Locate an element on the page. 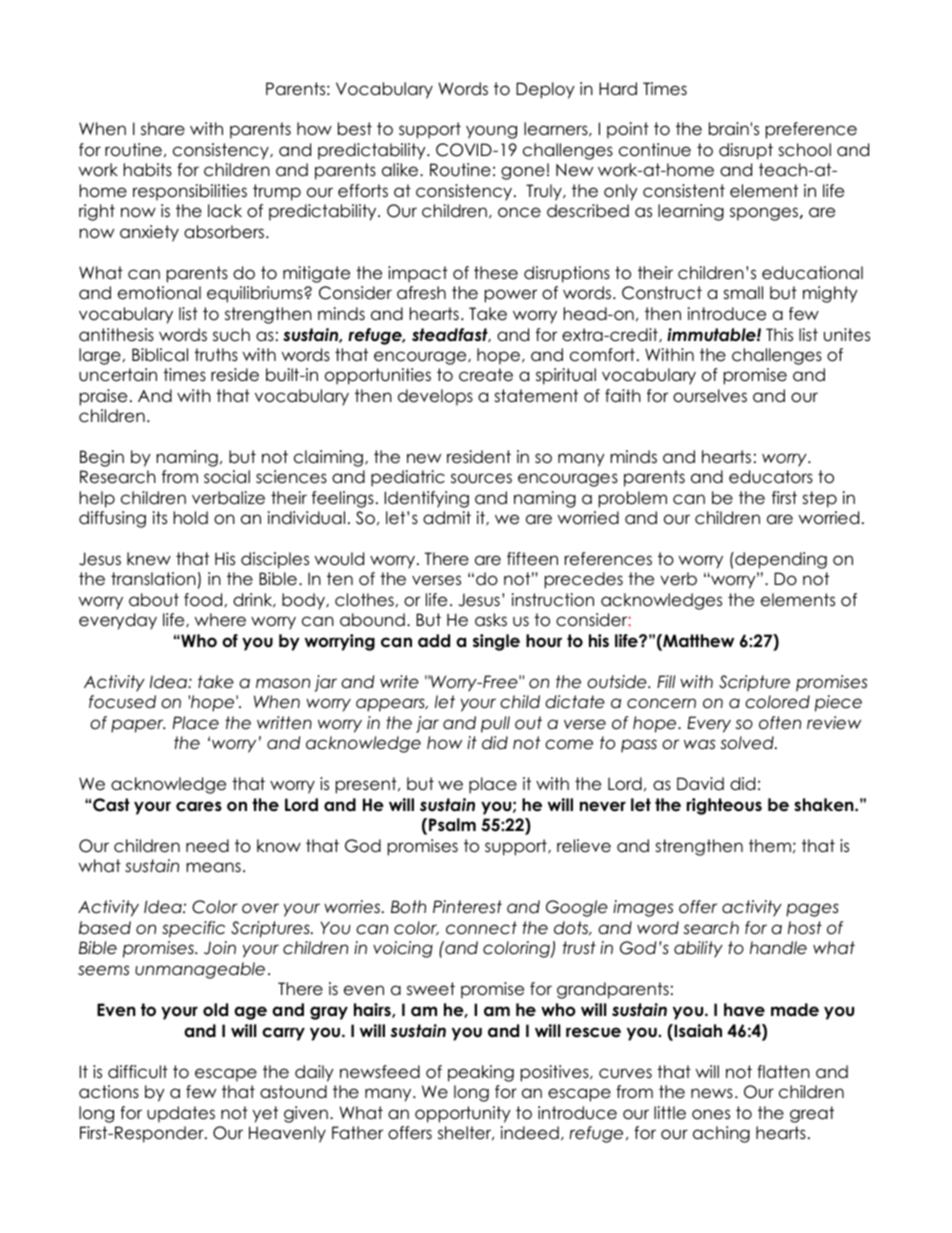 The height and width of the page is (1233, 952). Biblical is located at coordinates (160, 355).
